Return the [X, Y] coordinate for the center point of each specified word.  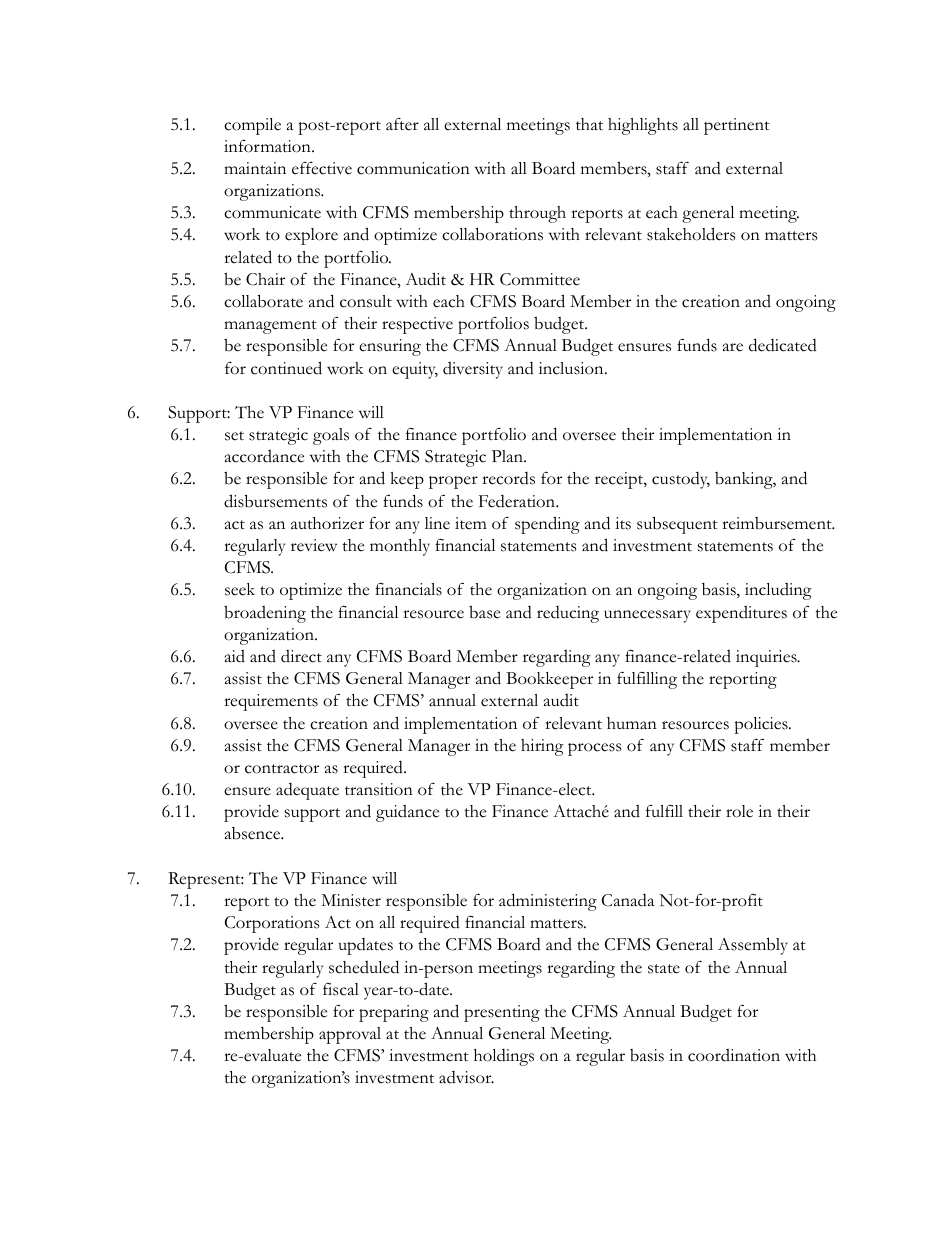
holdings [504, 1057]
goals [331, 436]
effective [322, 168]
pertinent [737, 126]
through [537, 214]
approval [350, 1035]
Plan [508, 456]
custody [681, 480]
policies [762, 725]
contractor [282, 769]
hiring [542, 747]
